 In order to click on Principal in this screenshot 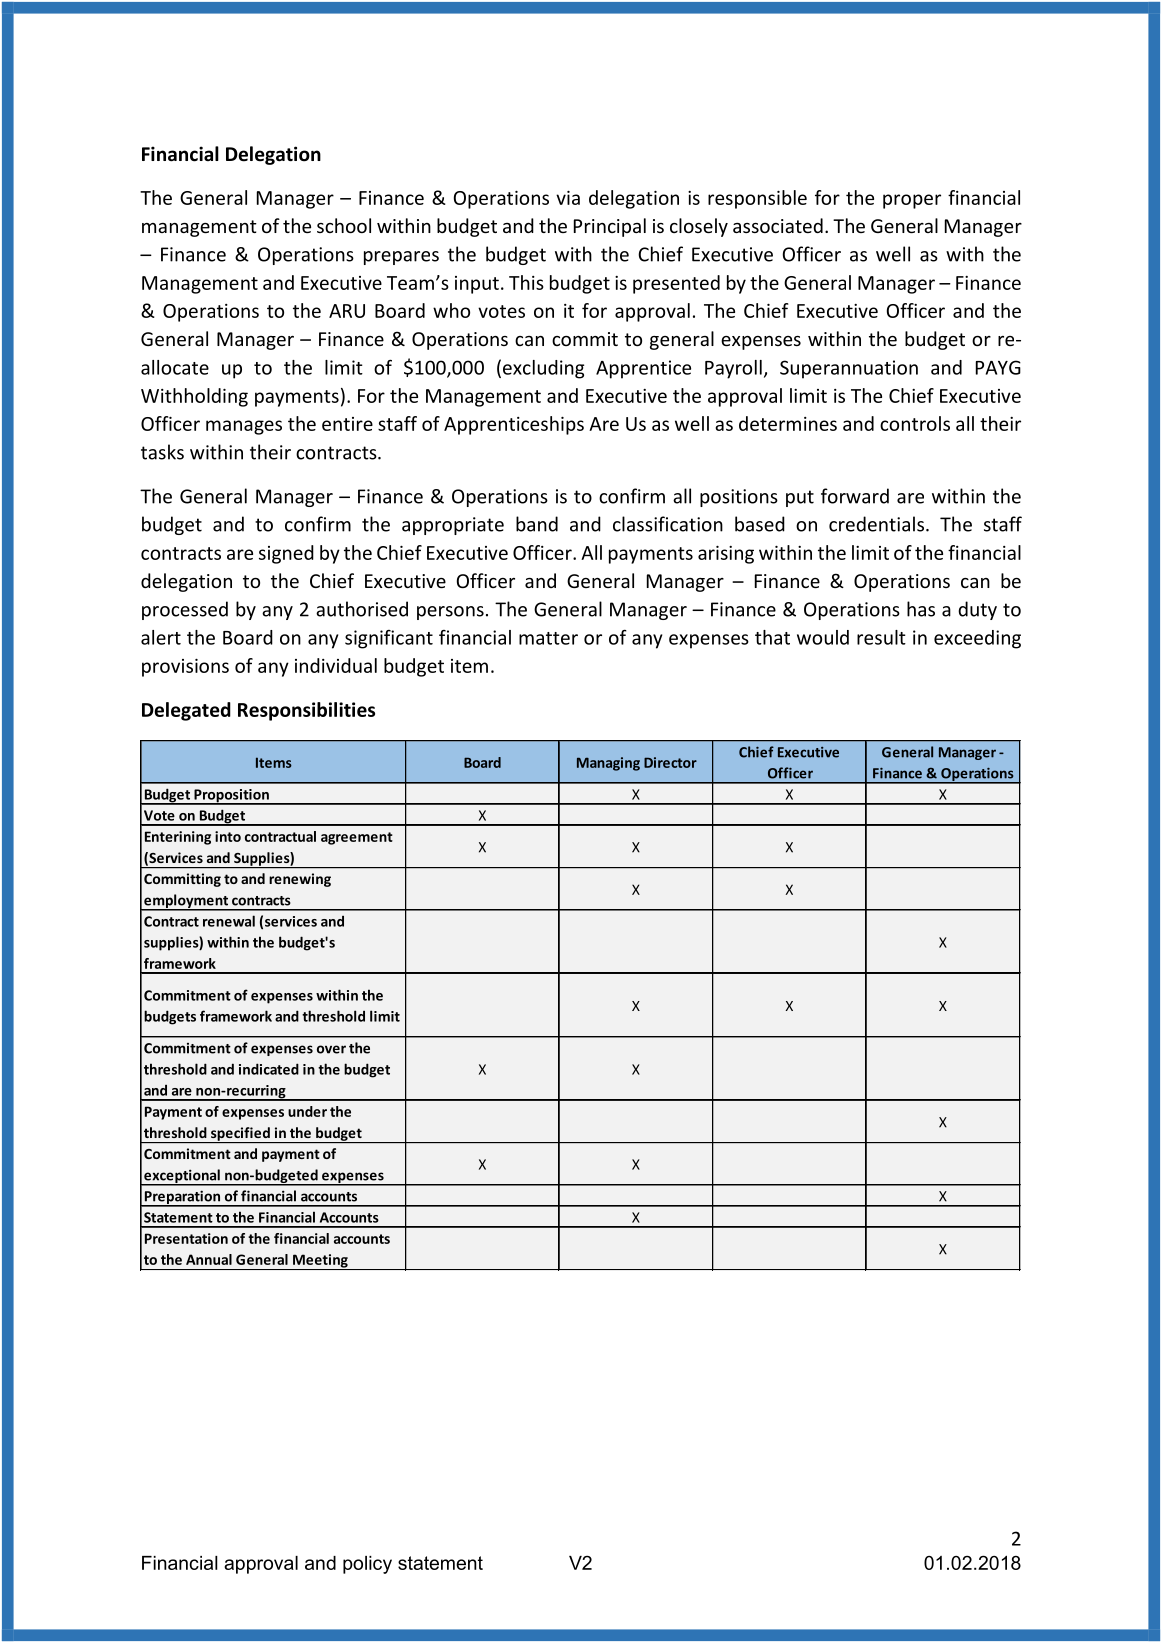, I will do `click(610, 227)`.
